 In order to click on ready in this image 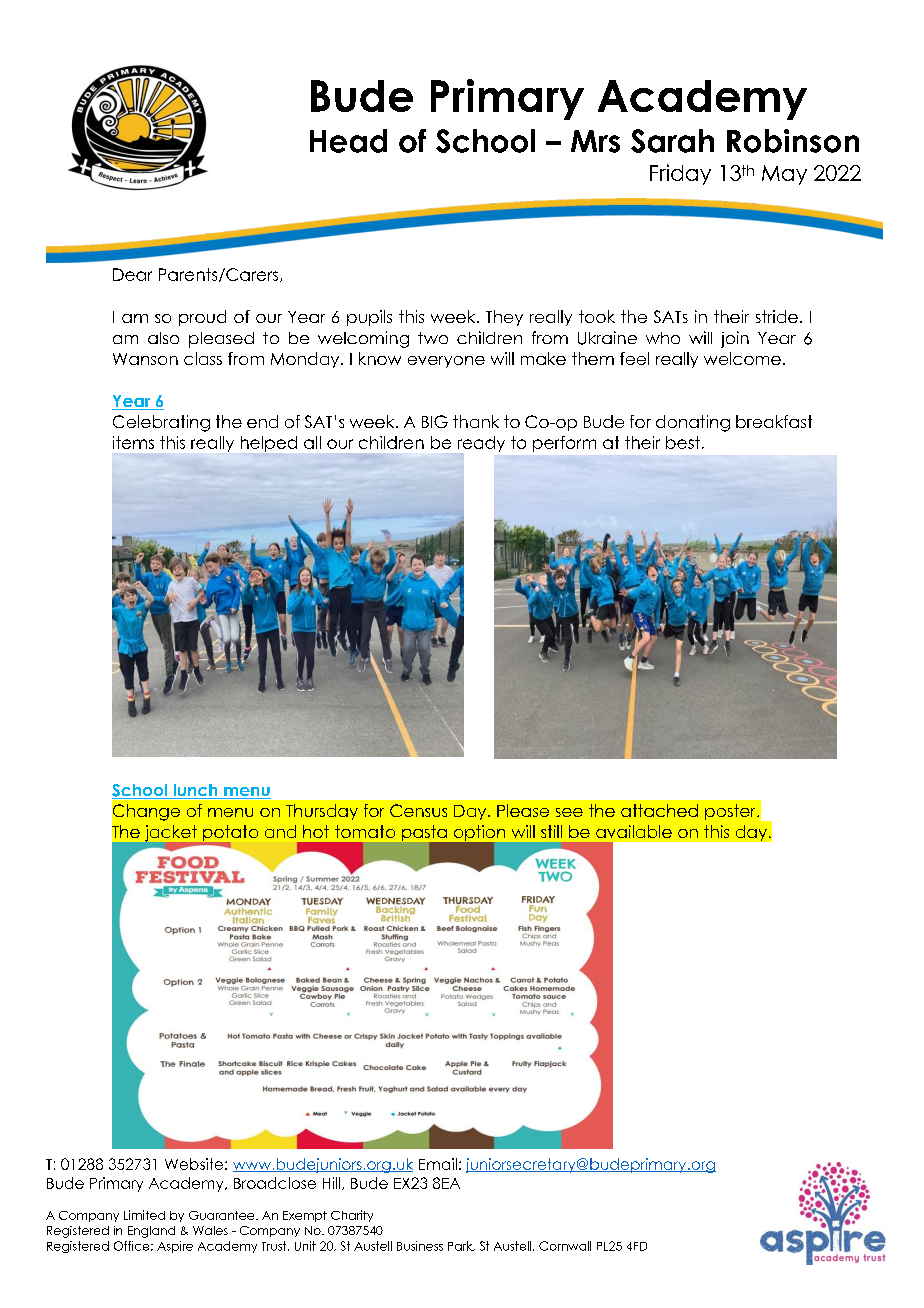, I will do `click(481, 445)`.
